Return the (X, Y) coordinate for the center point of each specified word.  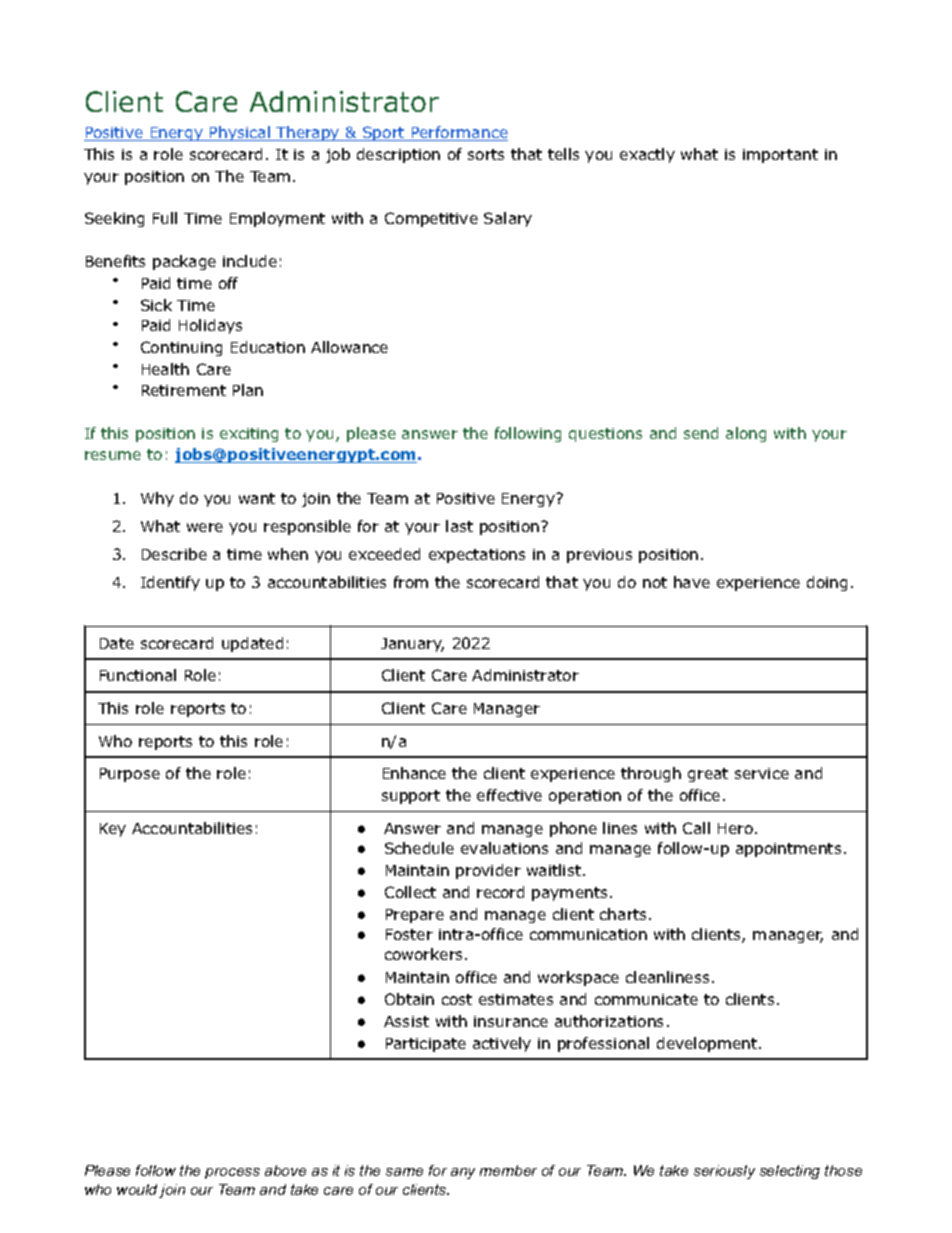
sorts (486, 154)
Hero (737, 828)
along (746, 434)
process (232, 1173)
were (205, 527)
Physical (240, 133)
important (780, 156)
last (459, 526)
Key (113, 830)
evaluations (504, 848)
